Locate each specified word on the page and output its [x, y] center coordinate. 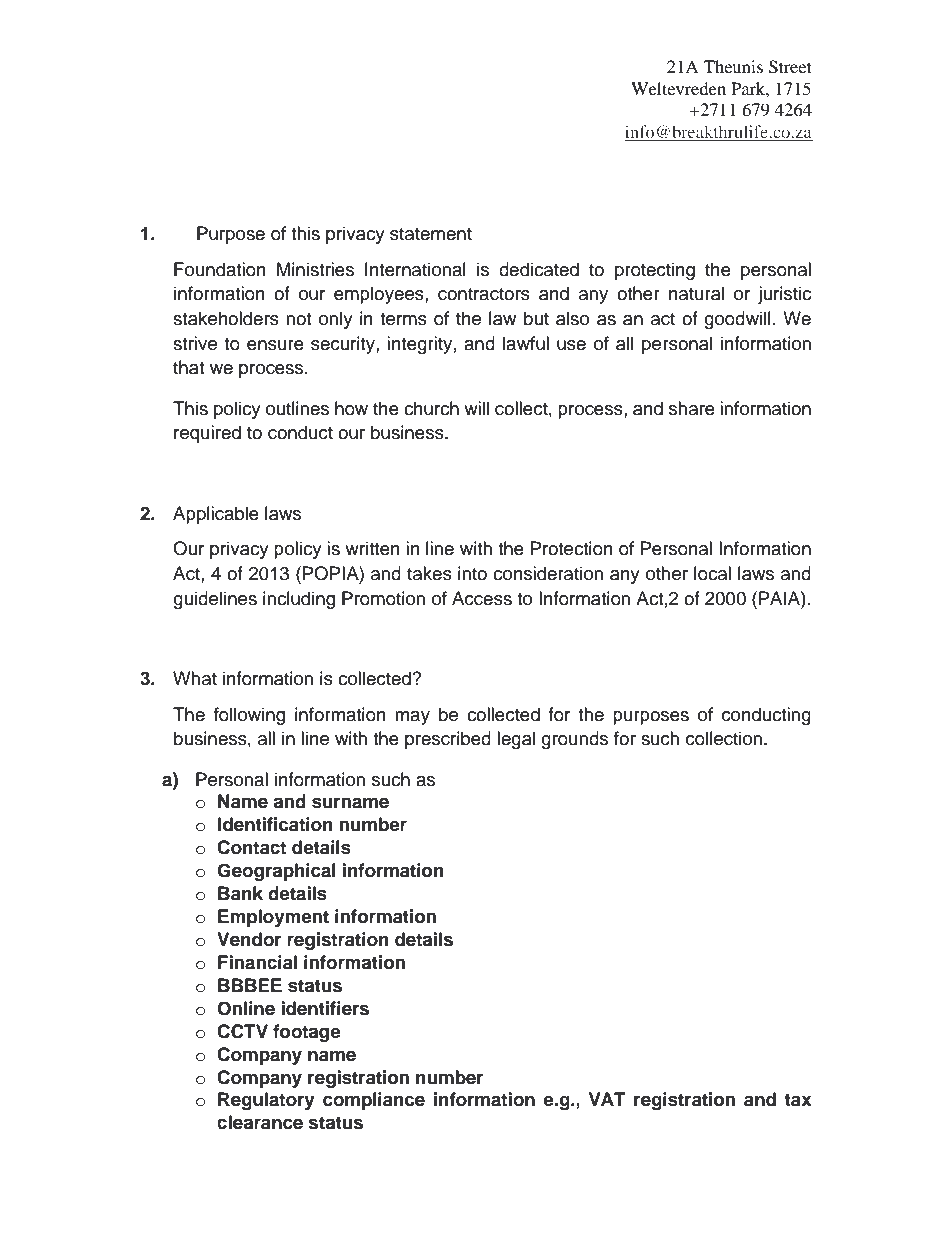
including [299, 600]
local [712, 573]
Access [482, 598]
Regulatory [266, 1101]
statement [431, 234]
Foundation [220, 269]
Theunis [733, 66]
